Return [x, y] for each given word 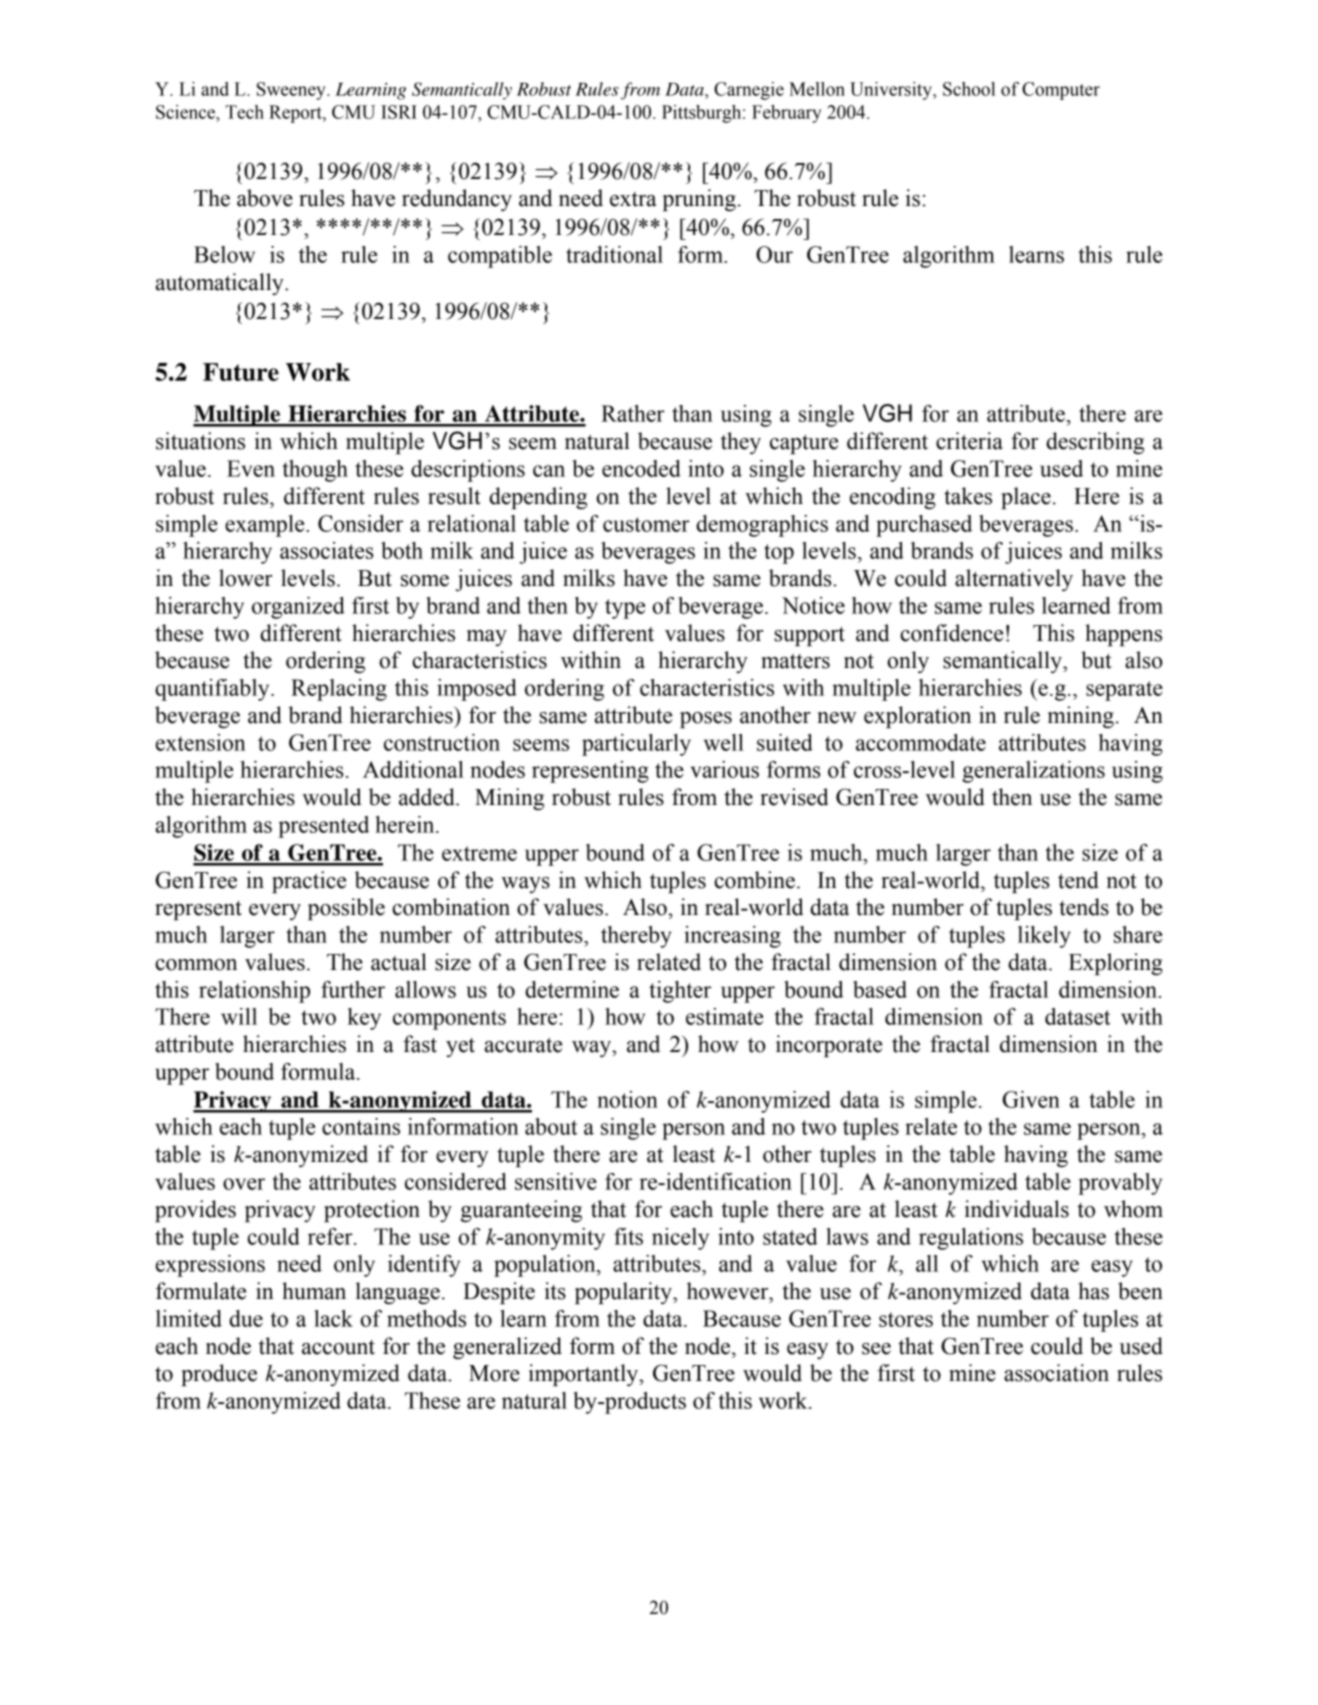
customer [646, 524]
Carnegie [749, 91]
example [266, 526]
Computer [1061, 91]
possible [346, 909]
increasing [732, 937]
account [338, 1347]
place [1026, 498]
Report [296, 114]
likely [1044, 937]
